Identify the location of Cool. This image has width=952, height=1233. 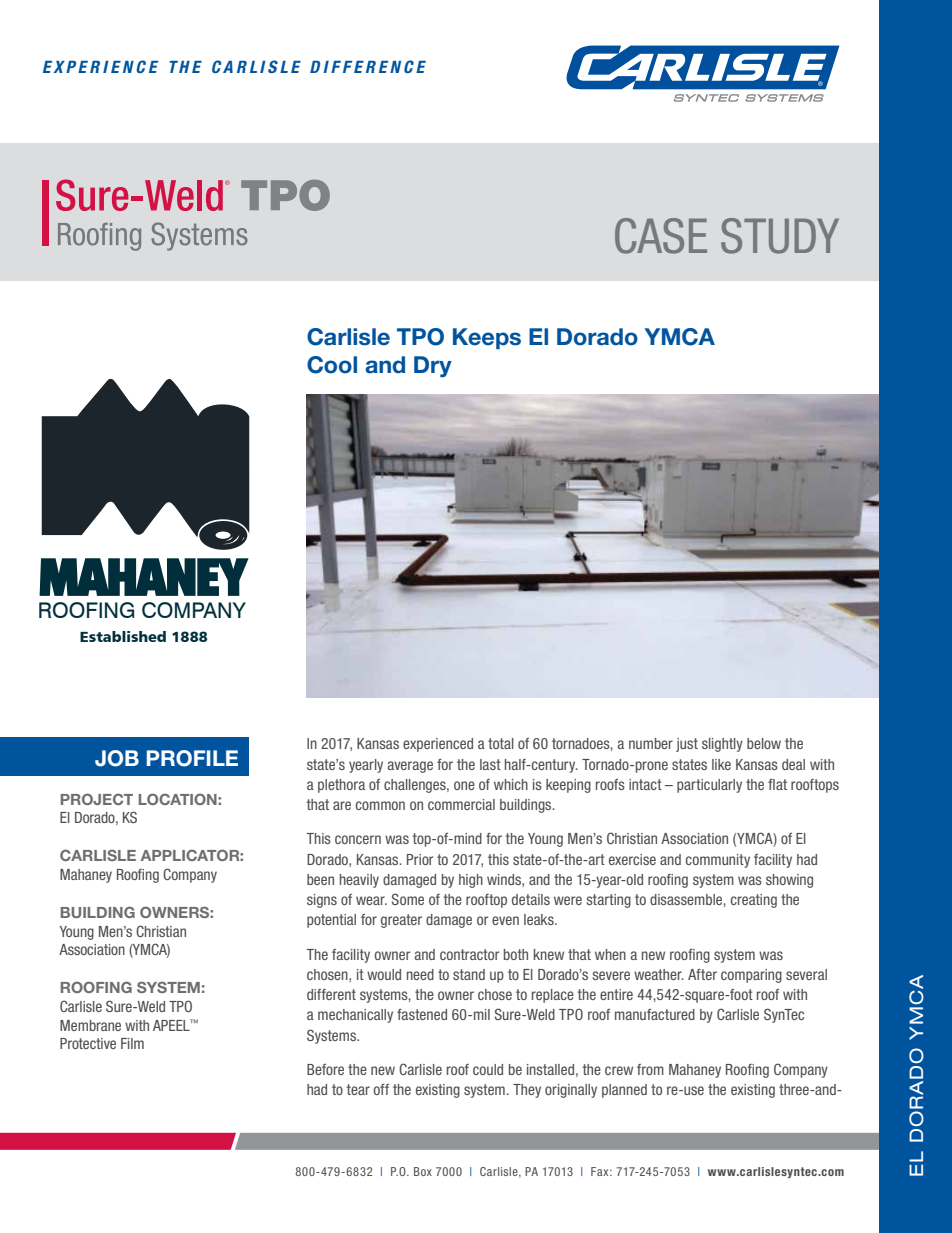
(332, 365).
